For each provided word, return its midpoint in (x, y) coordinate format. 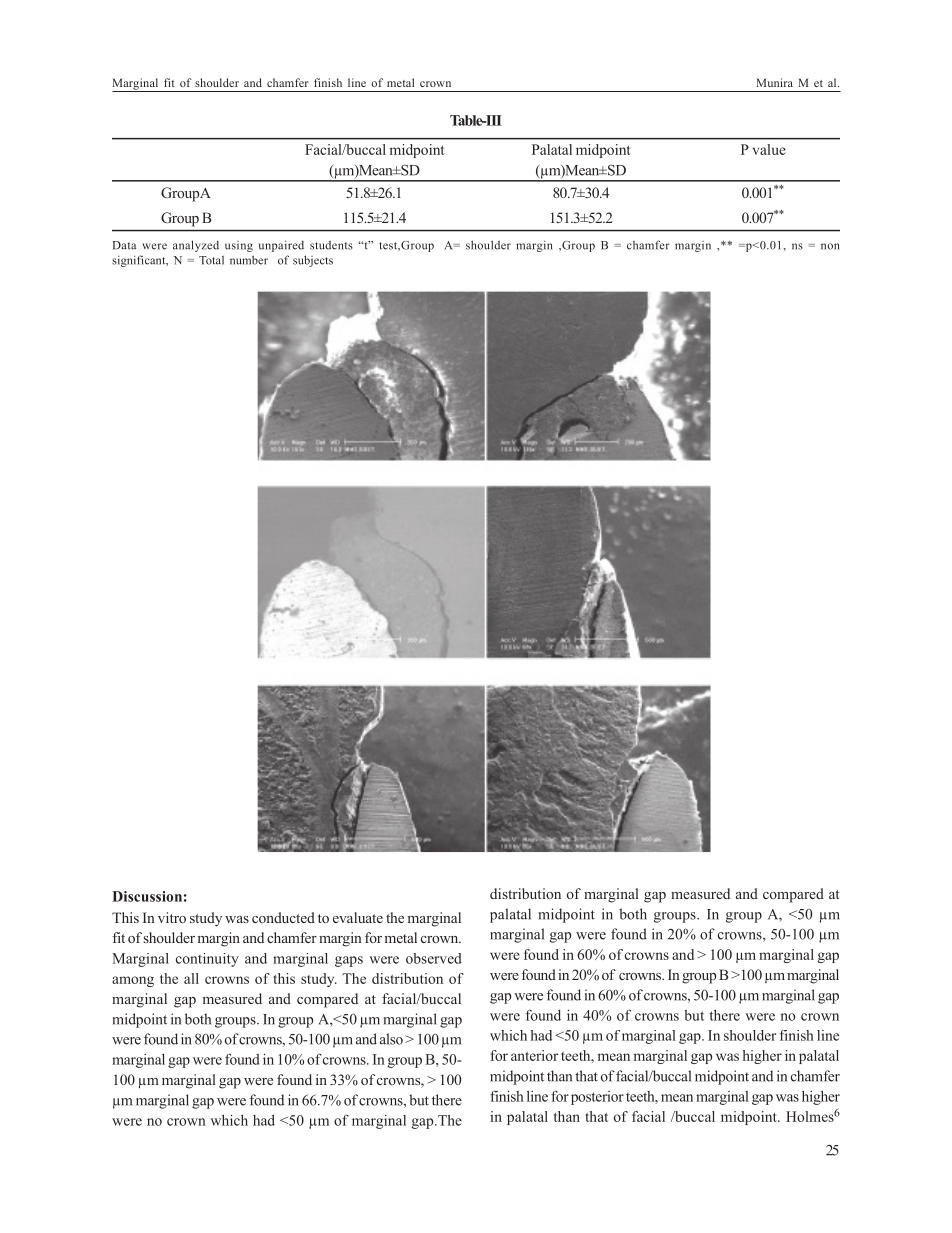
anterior (534, 1055)
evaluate (358, 917)
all (191, 978)
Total (211, 260)
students (331, 245)
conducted (283, 917)
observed (434, 958)
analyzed (196, 246)
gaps (349, 961)
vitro (172, 917)
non (830, 246)
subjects (313, 261)
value (769, 149)
